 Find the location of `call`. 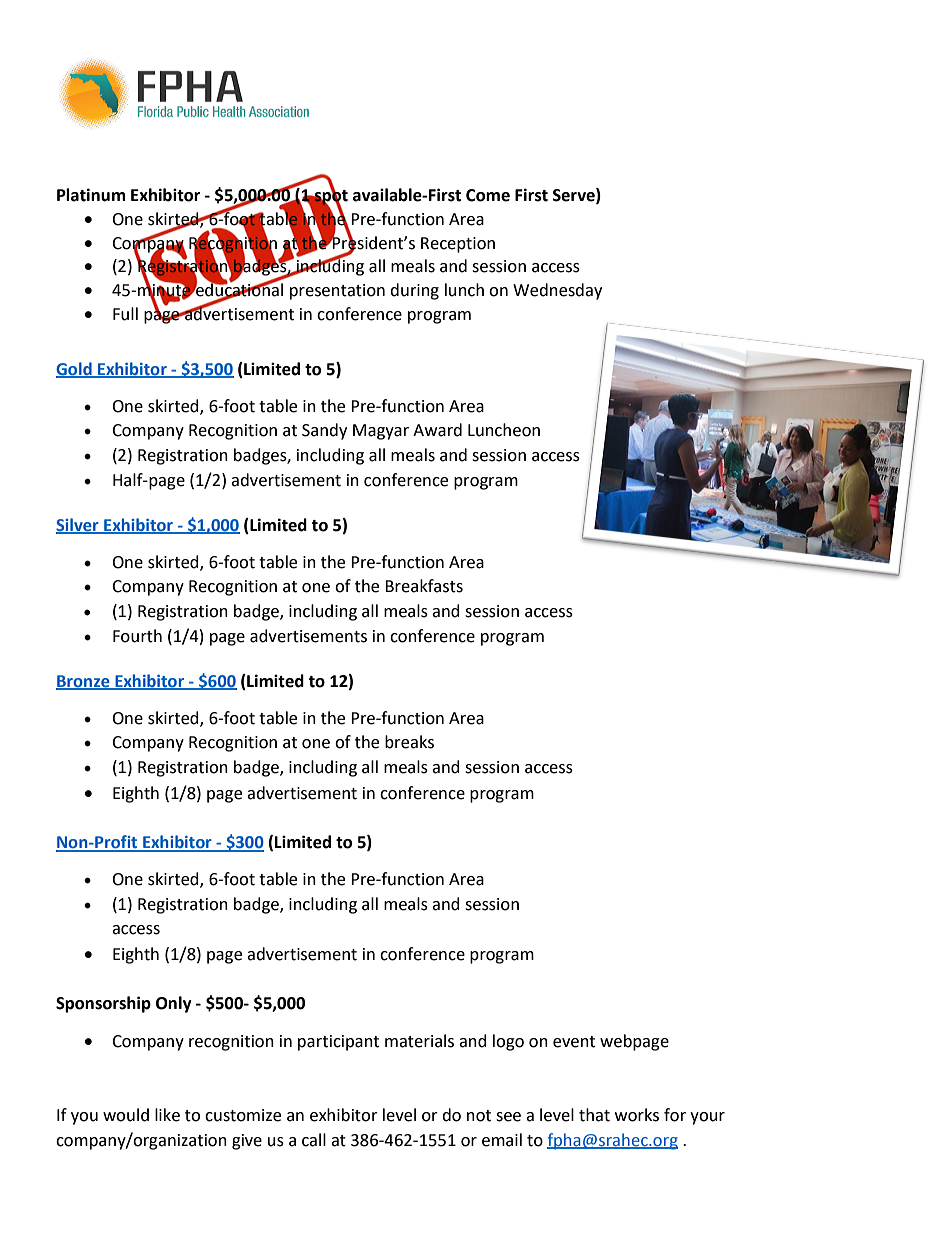

call is located at coordinates (314, 1140).
